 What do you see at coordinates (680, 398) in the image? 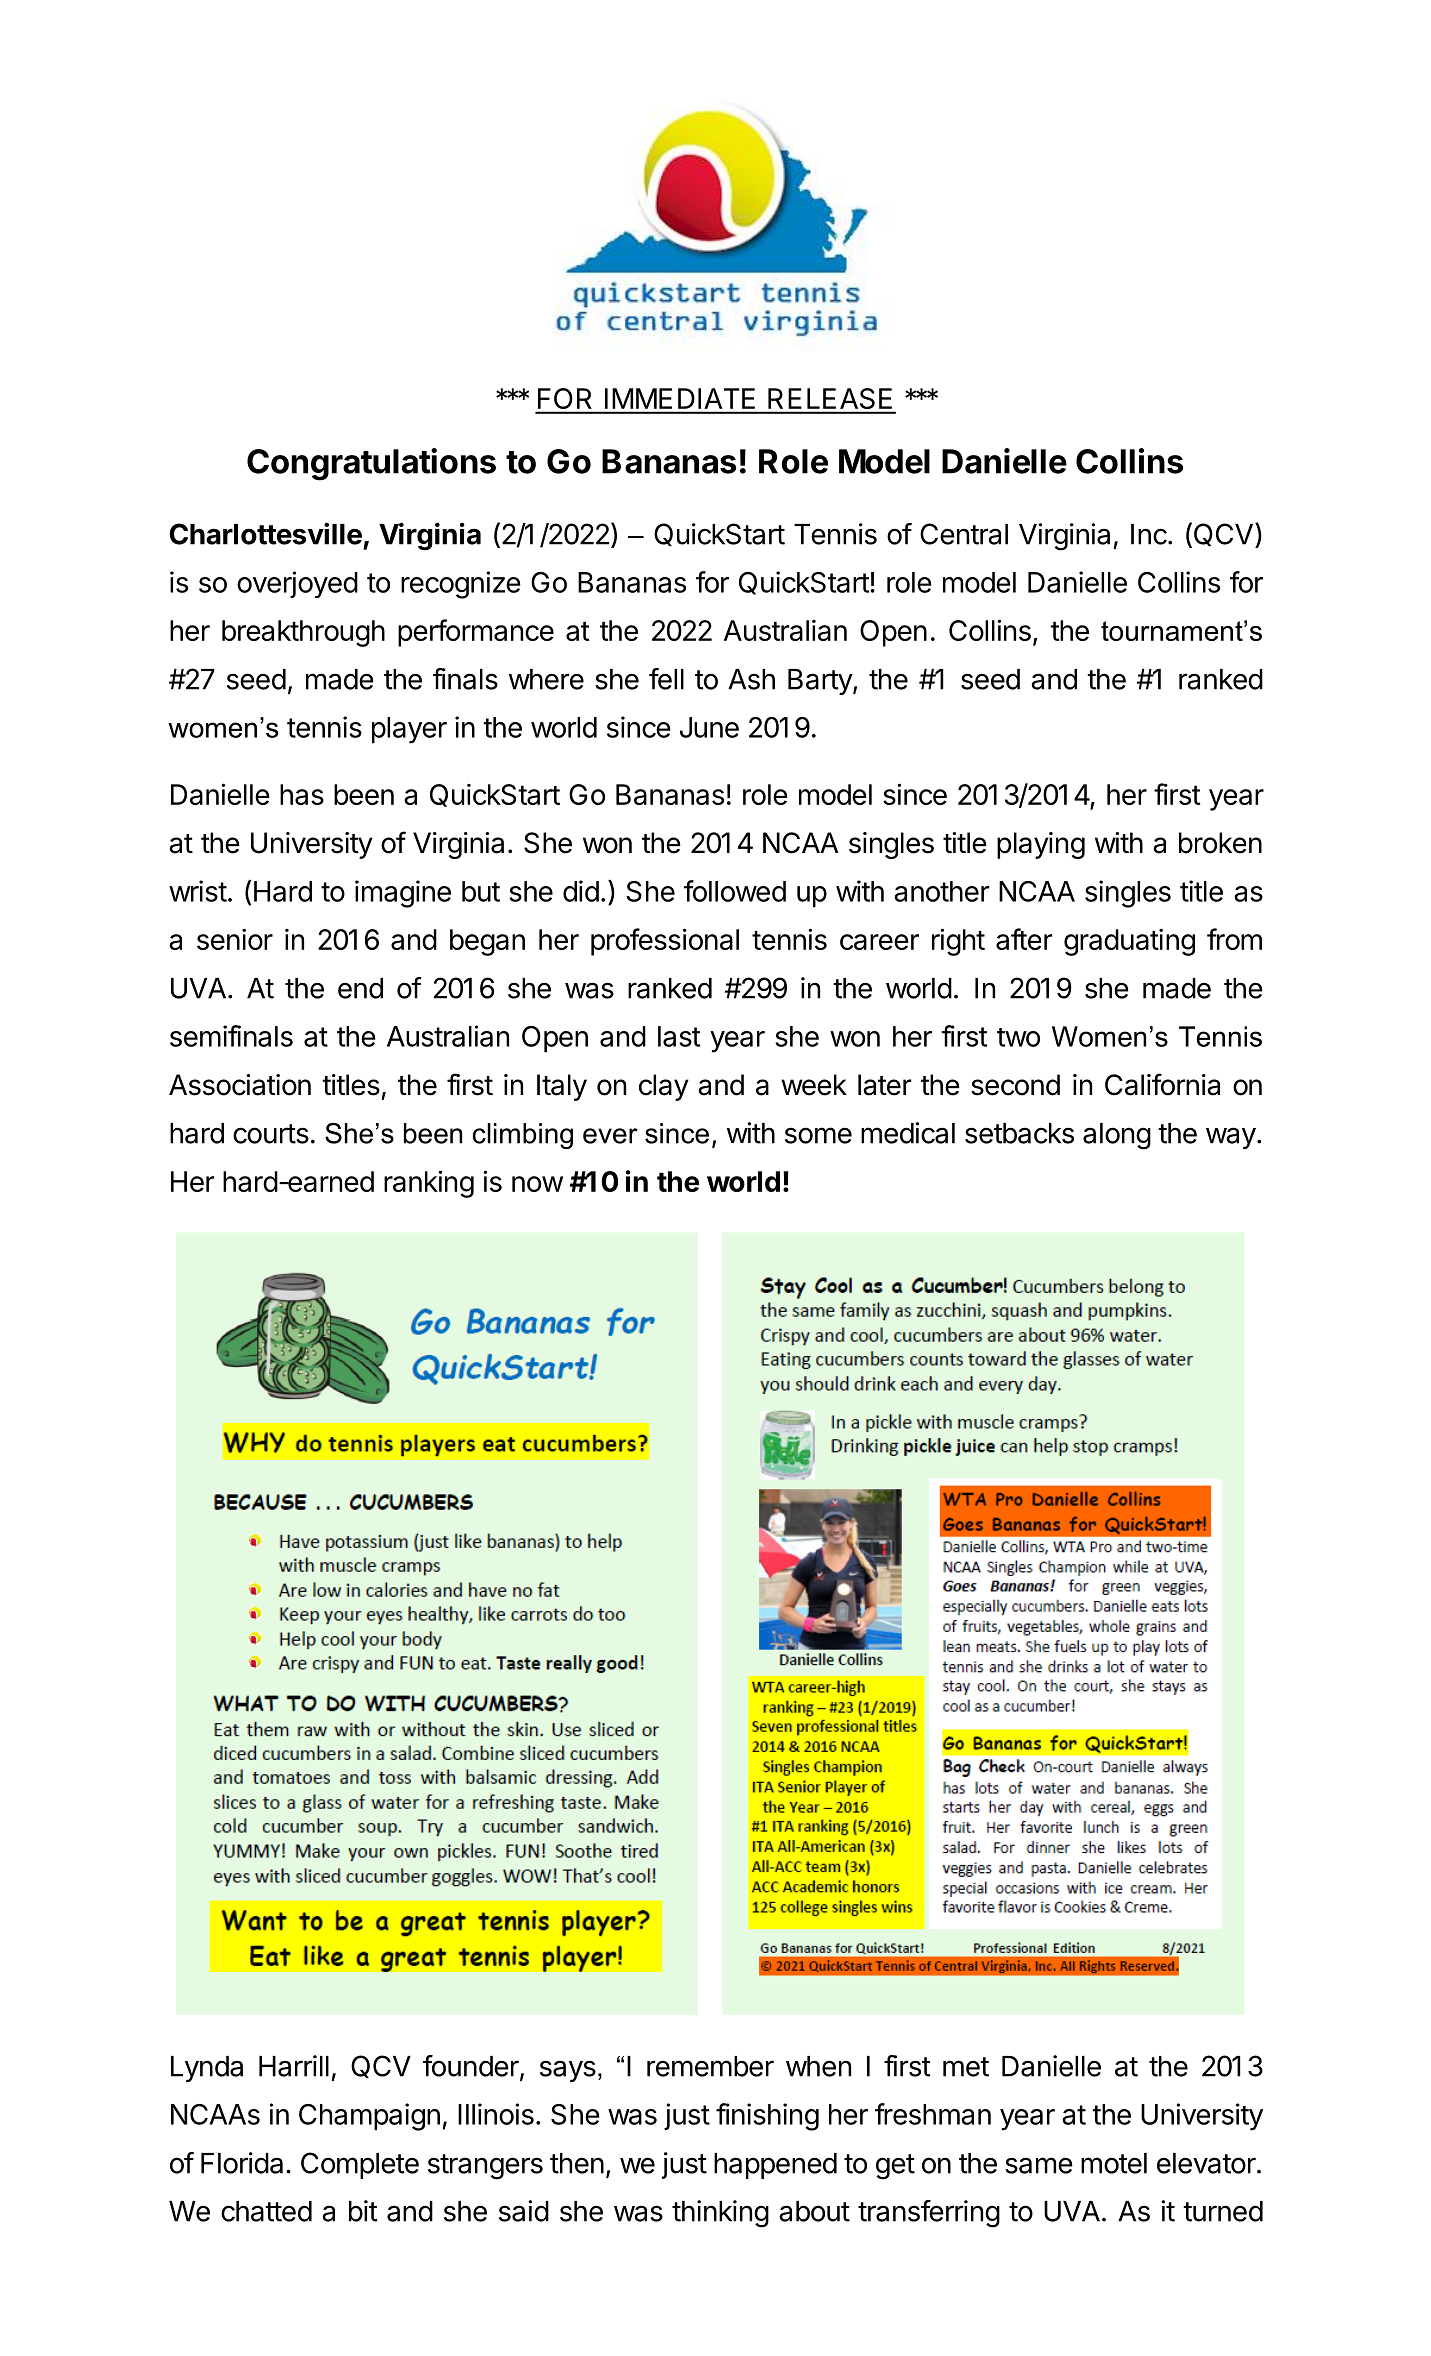
I see `IMMEDIATE` at bounding box center [680, 398].
